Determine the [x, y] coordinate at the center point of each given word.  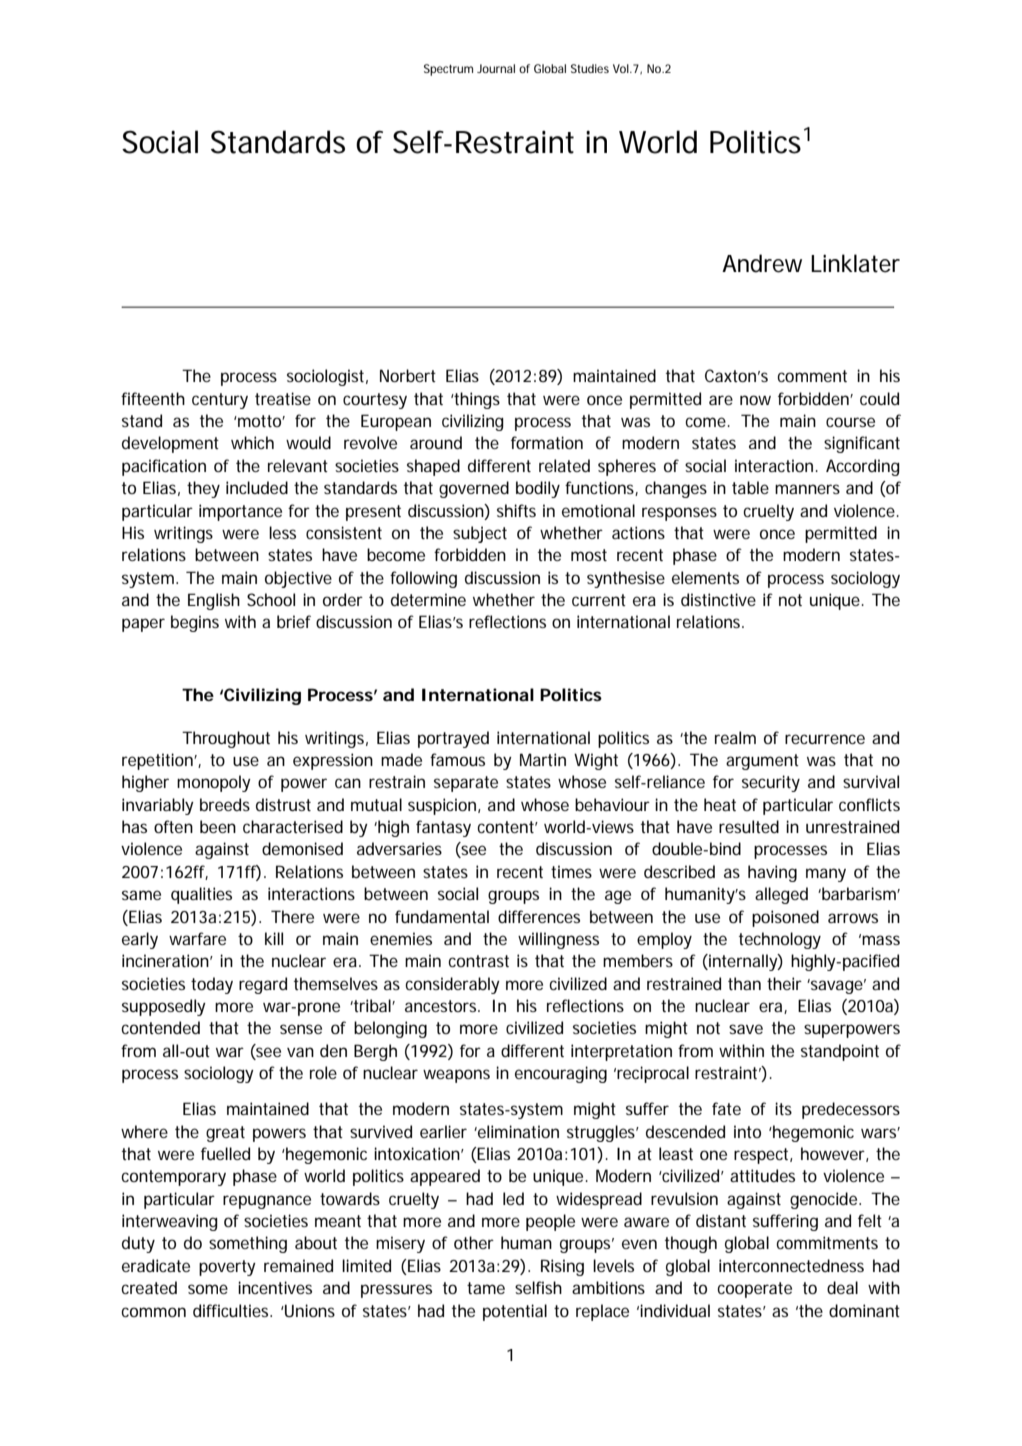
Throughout [226, 739]
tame [486, 1288]
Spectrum [448, 70]
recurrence [825, 739]
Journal [496, 68]
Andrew [762, 263]
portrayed [453, 739]
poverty [227, 1268]
